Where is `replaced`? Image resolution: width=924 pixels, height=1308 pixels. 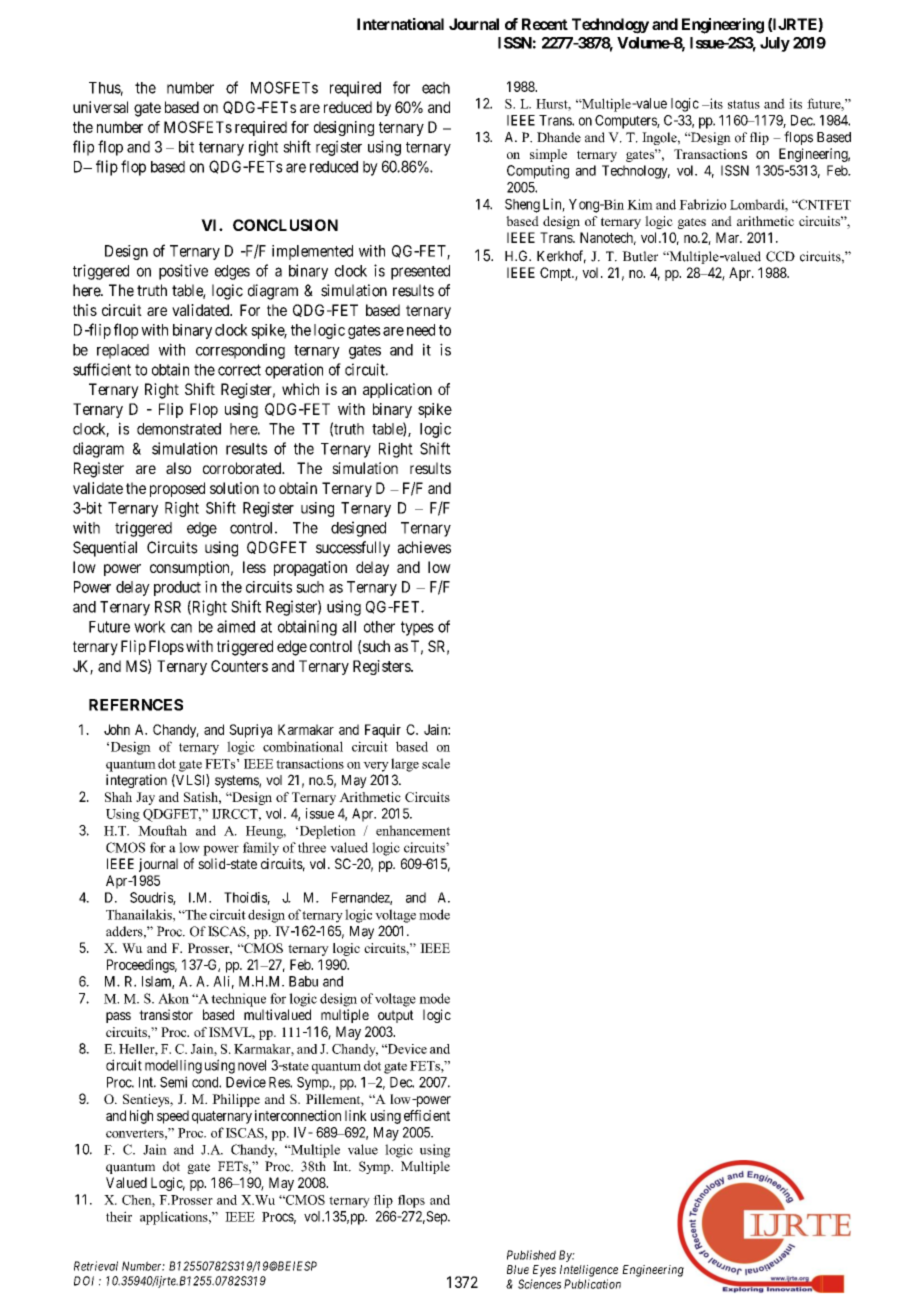 replaced is located at coordinates (123, 351).
